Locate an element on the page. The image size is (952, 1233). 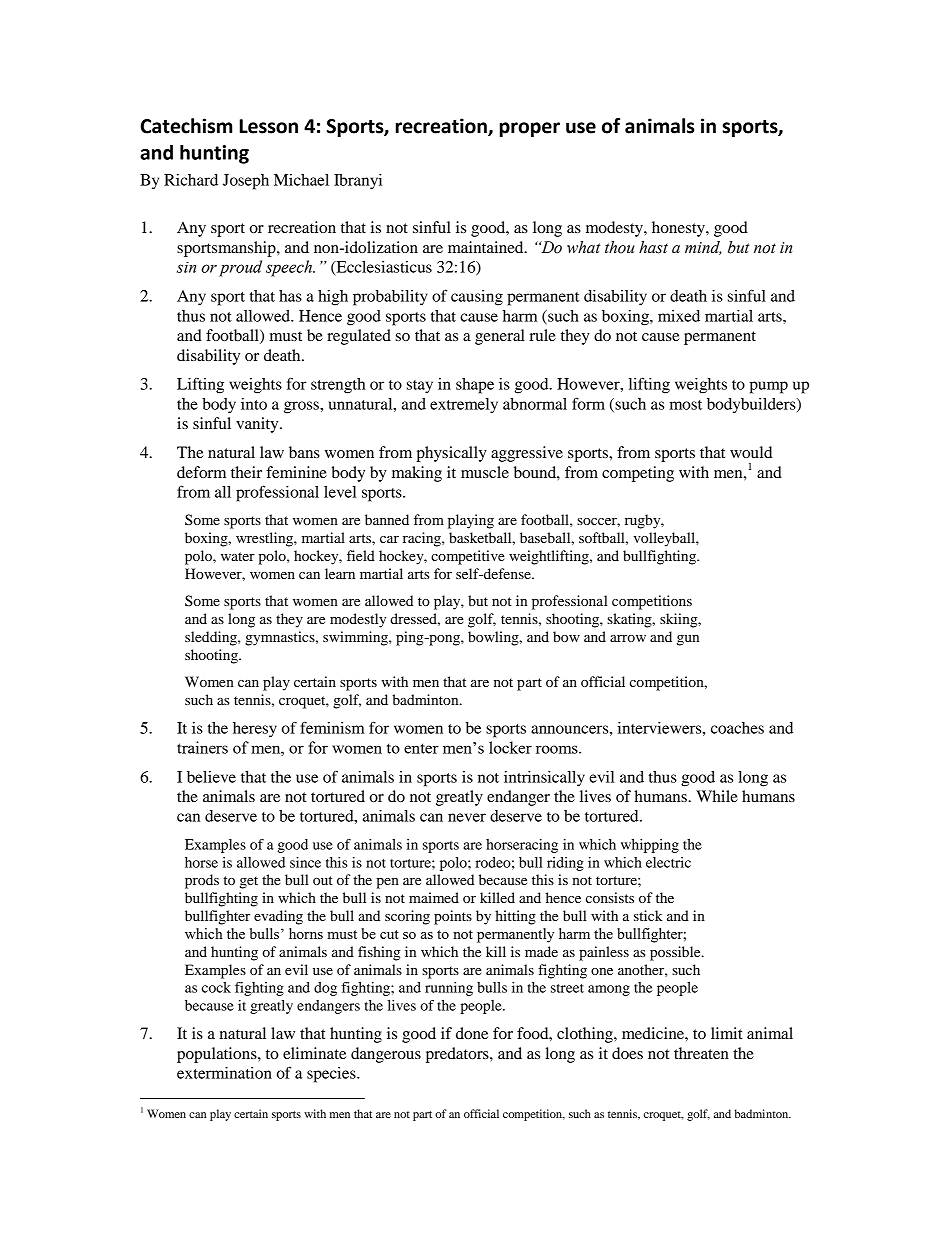
most is located at coordinates (685, 405).
